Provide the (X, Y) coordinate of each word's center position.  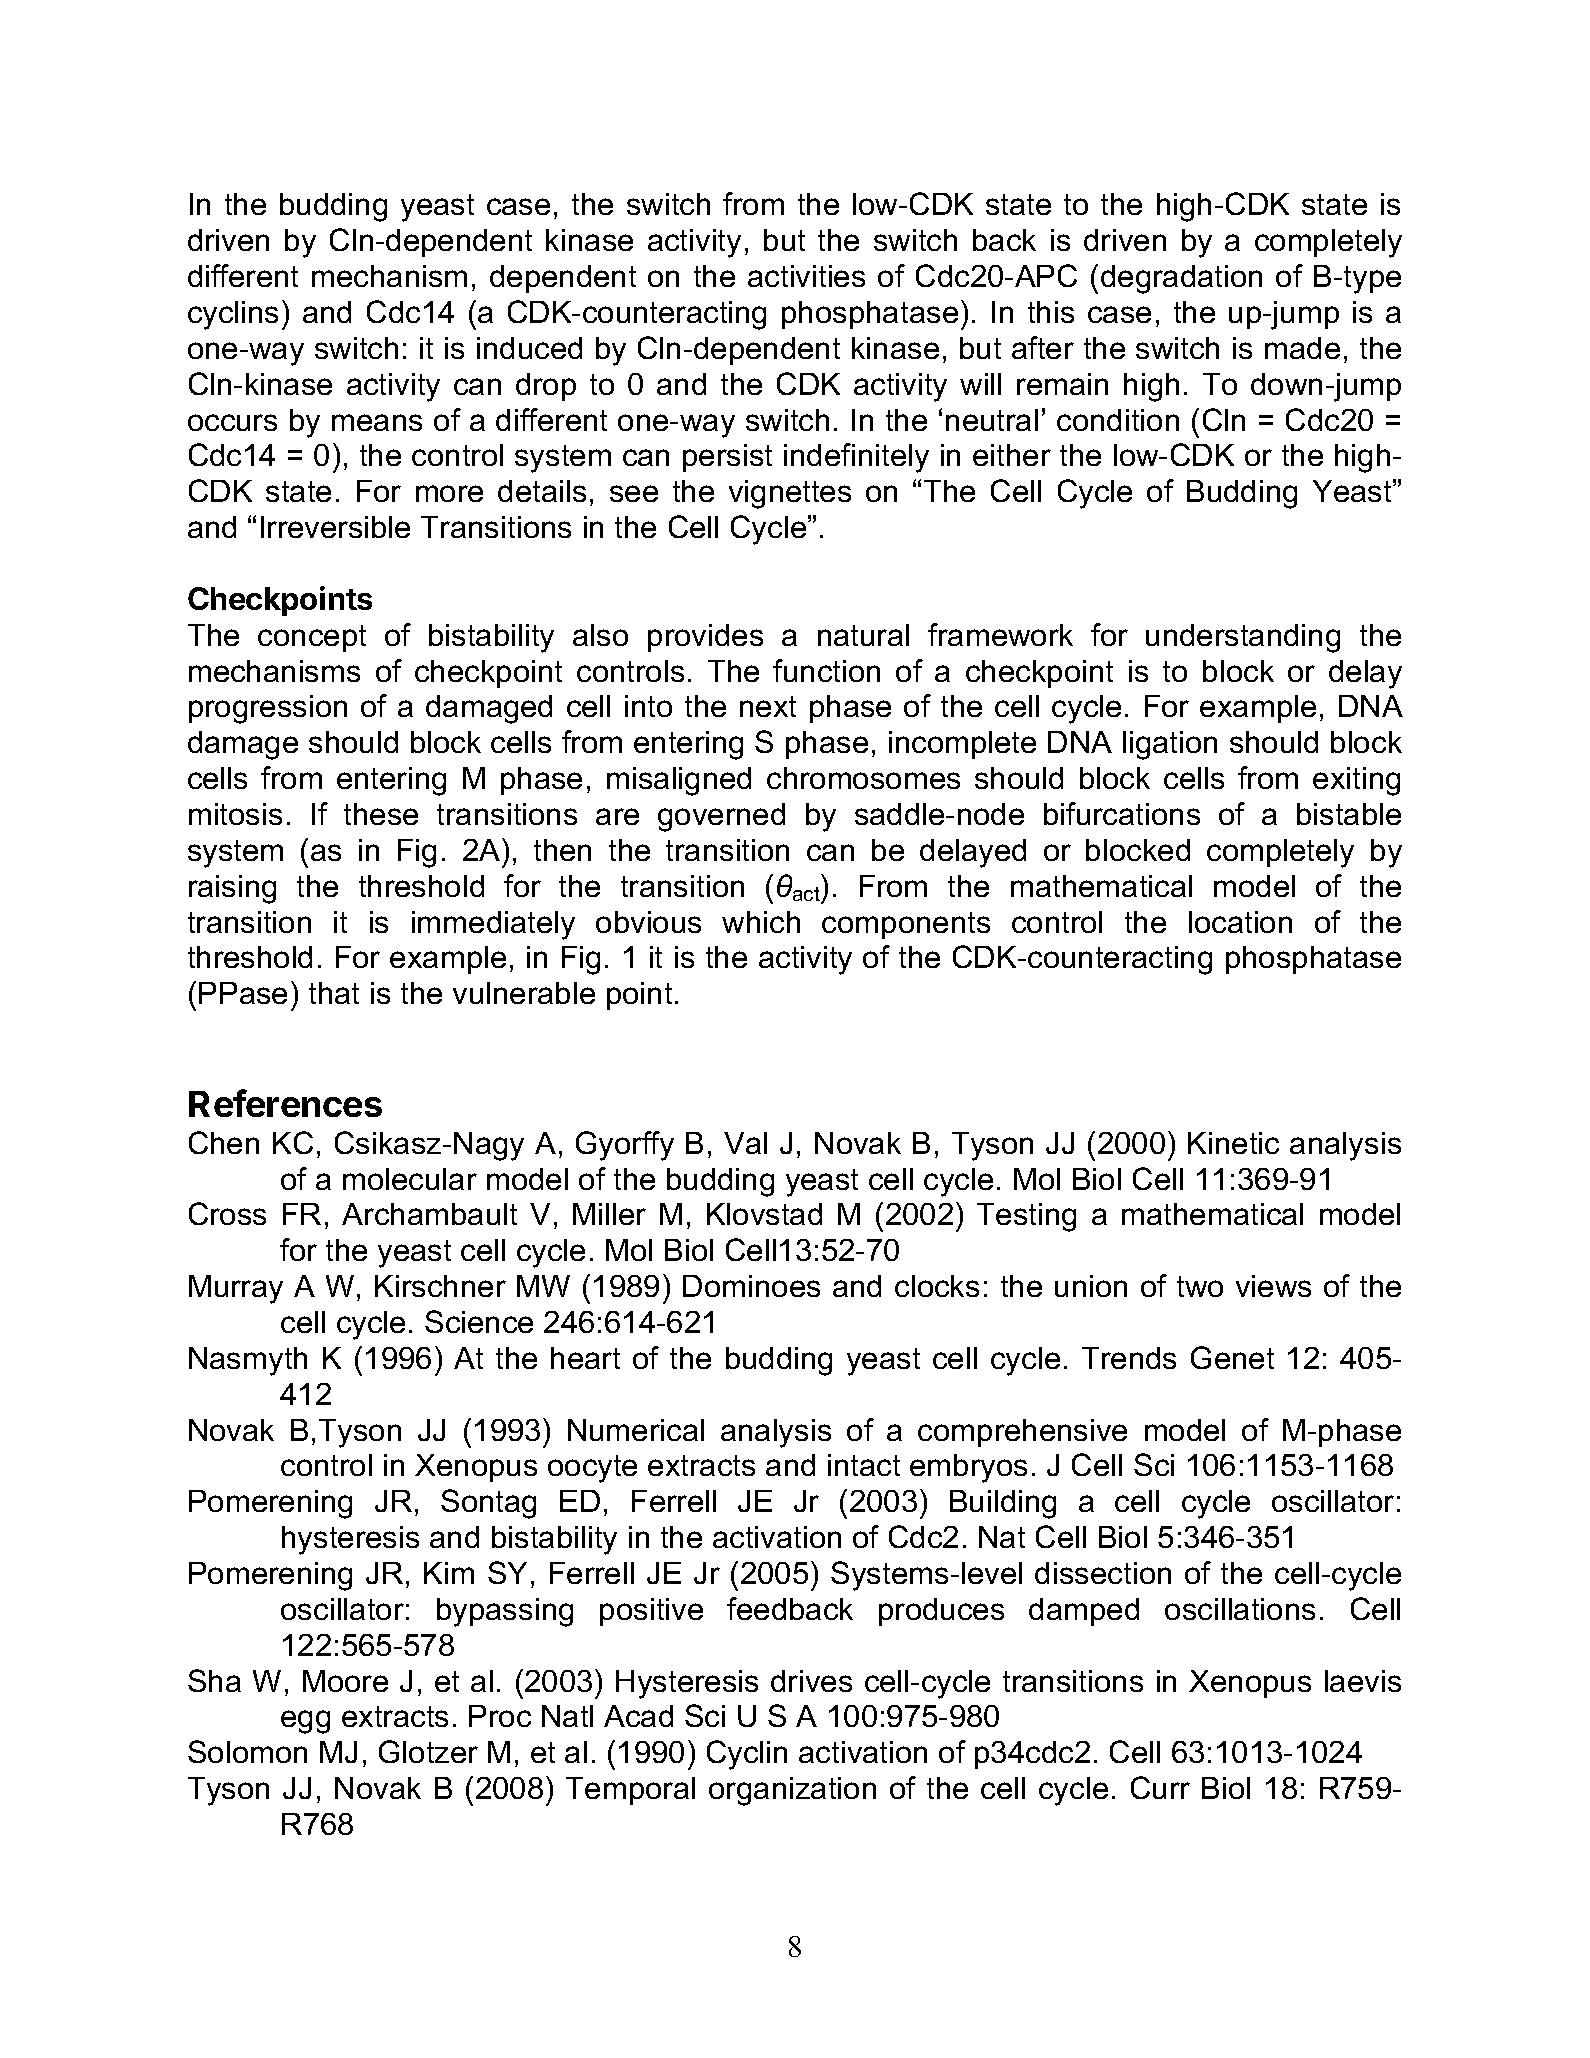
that (334, 993)
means (377, 422)
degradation (1181, 279)
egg (305, 1722)
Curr (1160, 1787)
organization (792, 1791)
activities (806, 276)
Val (745, 1143)
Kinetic (1233, 1143)
